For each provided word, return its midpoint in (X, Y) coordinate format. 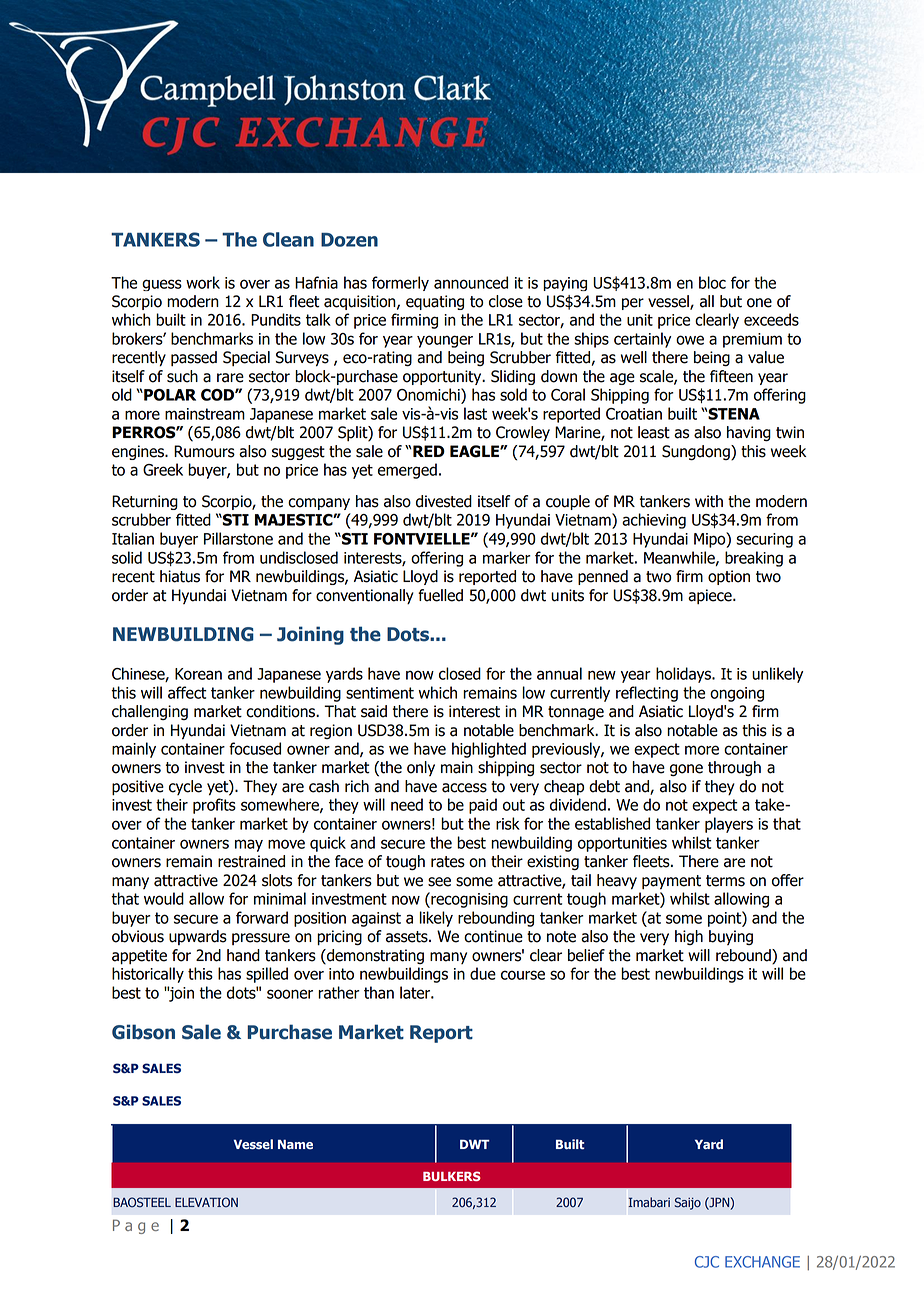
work (203, 282)
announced (471, 282)
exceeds (771, 319)
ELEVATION (206, 1202)
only (421, 768)
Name (295, 1144)
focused (255, 748)
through (734, 768)
